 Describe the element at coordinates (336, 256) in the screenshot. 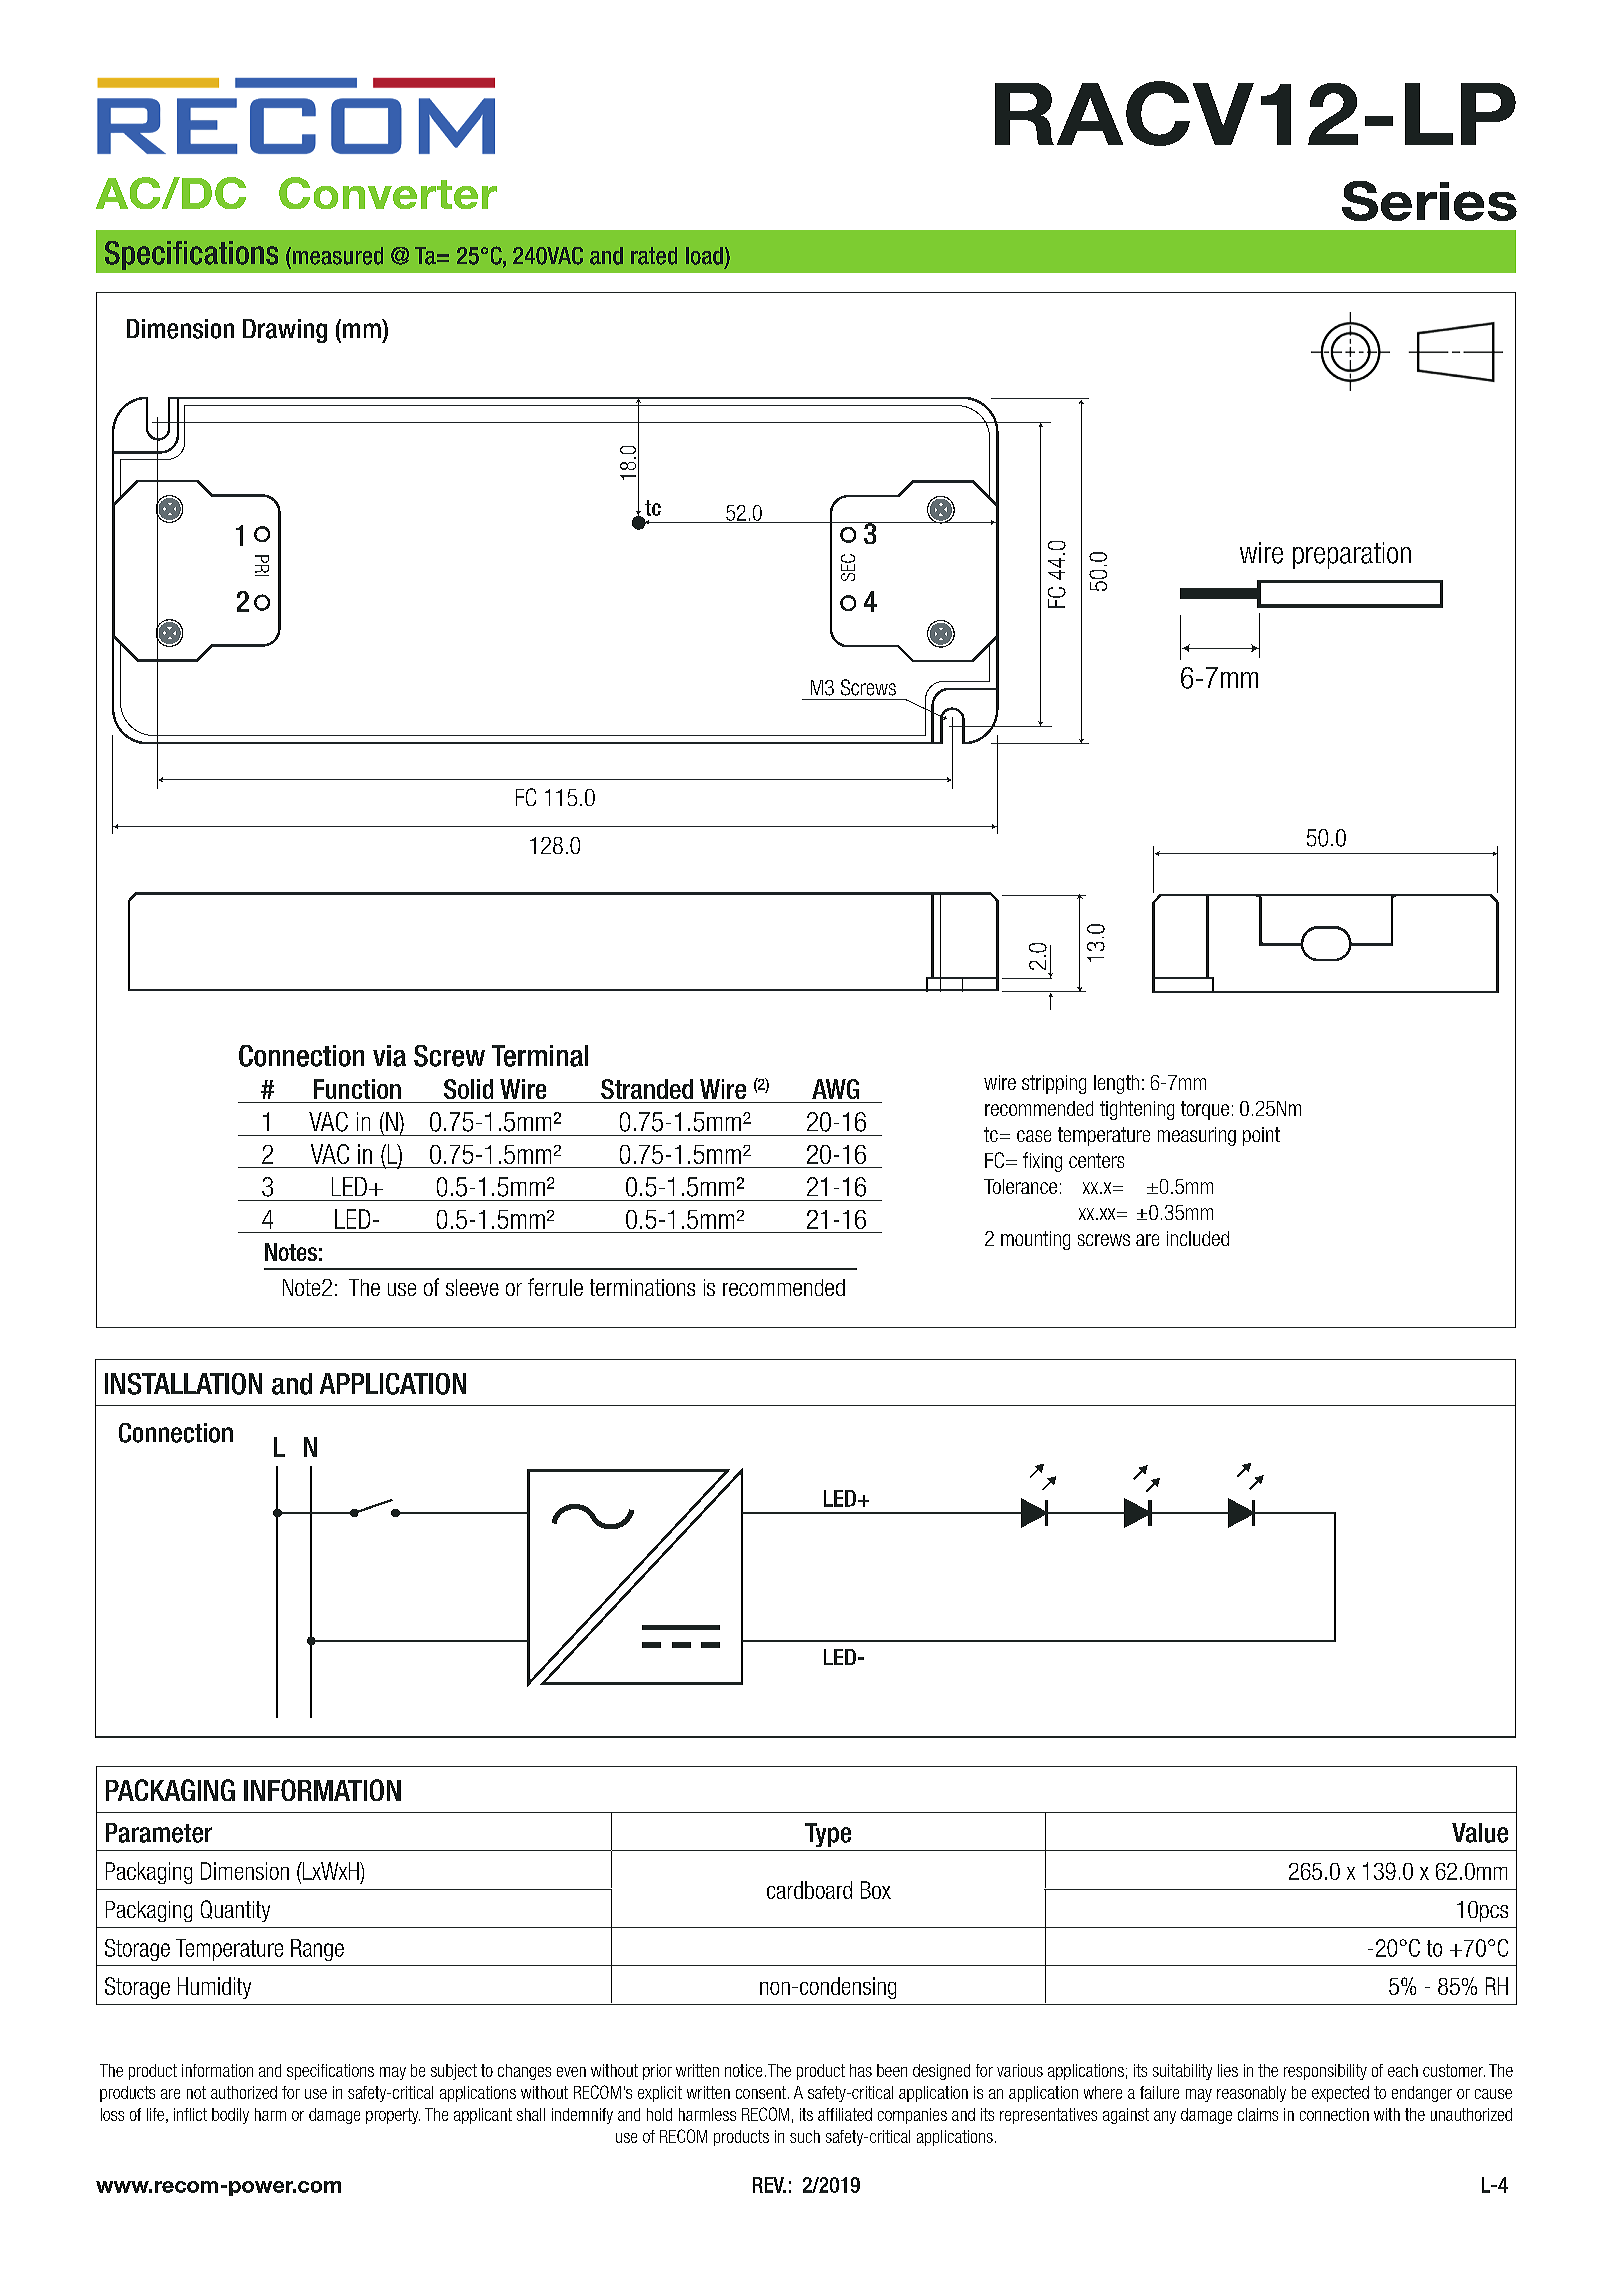

I see `measured` at that location.
